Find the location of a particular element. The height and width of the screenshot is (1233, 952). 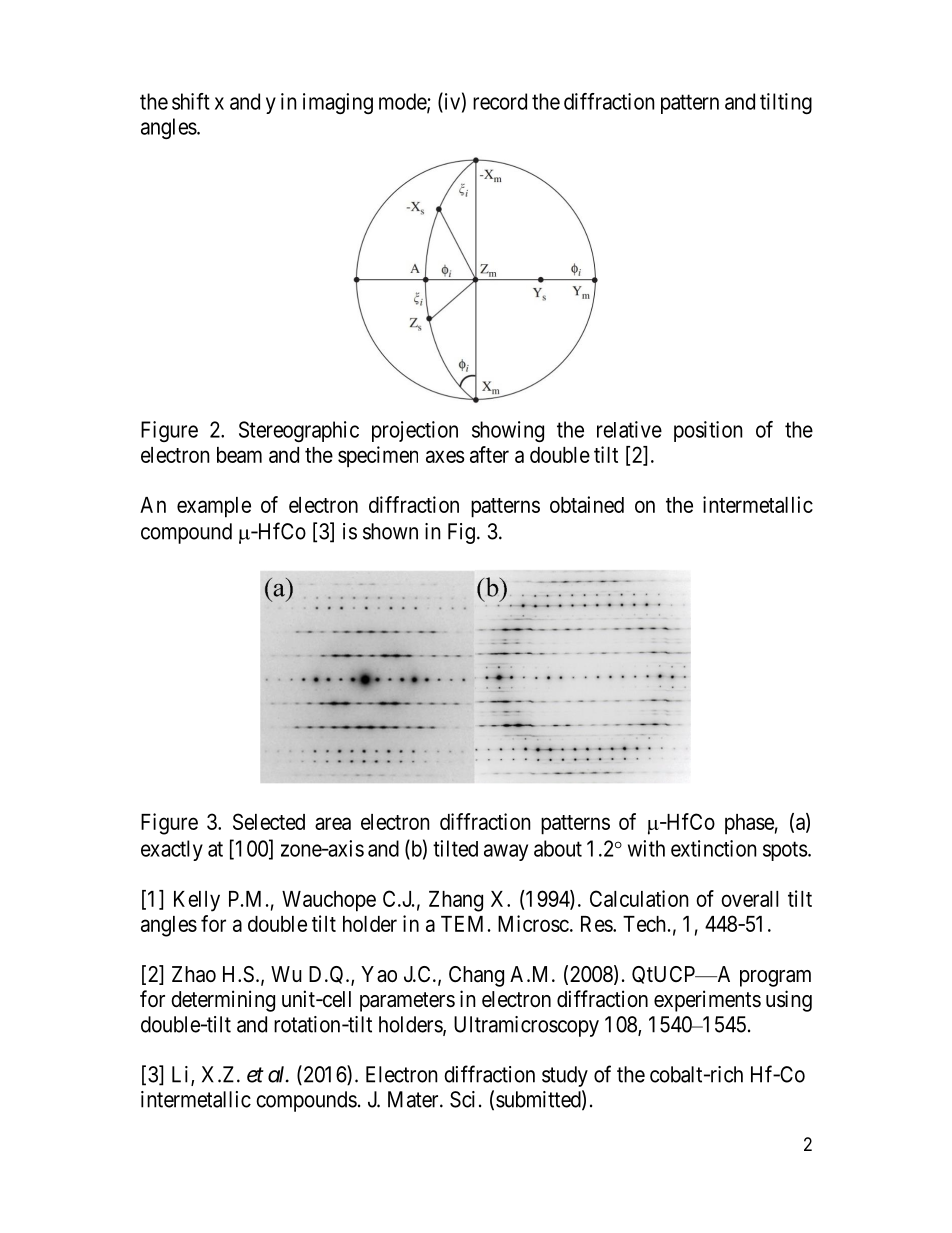

phase is located at coordinates (749, 824).
